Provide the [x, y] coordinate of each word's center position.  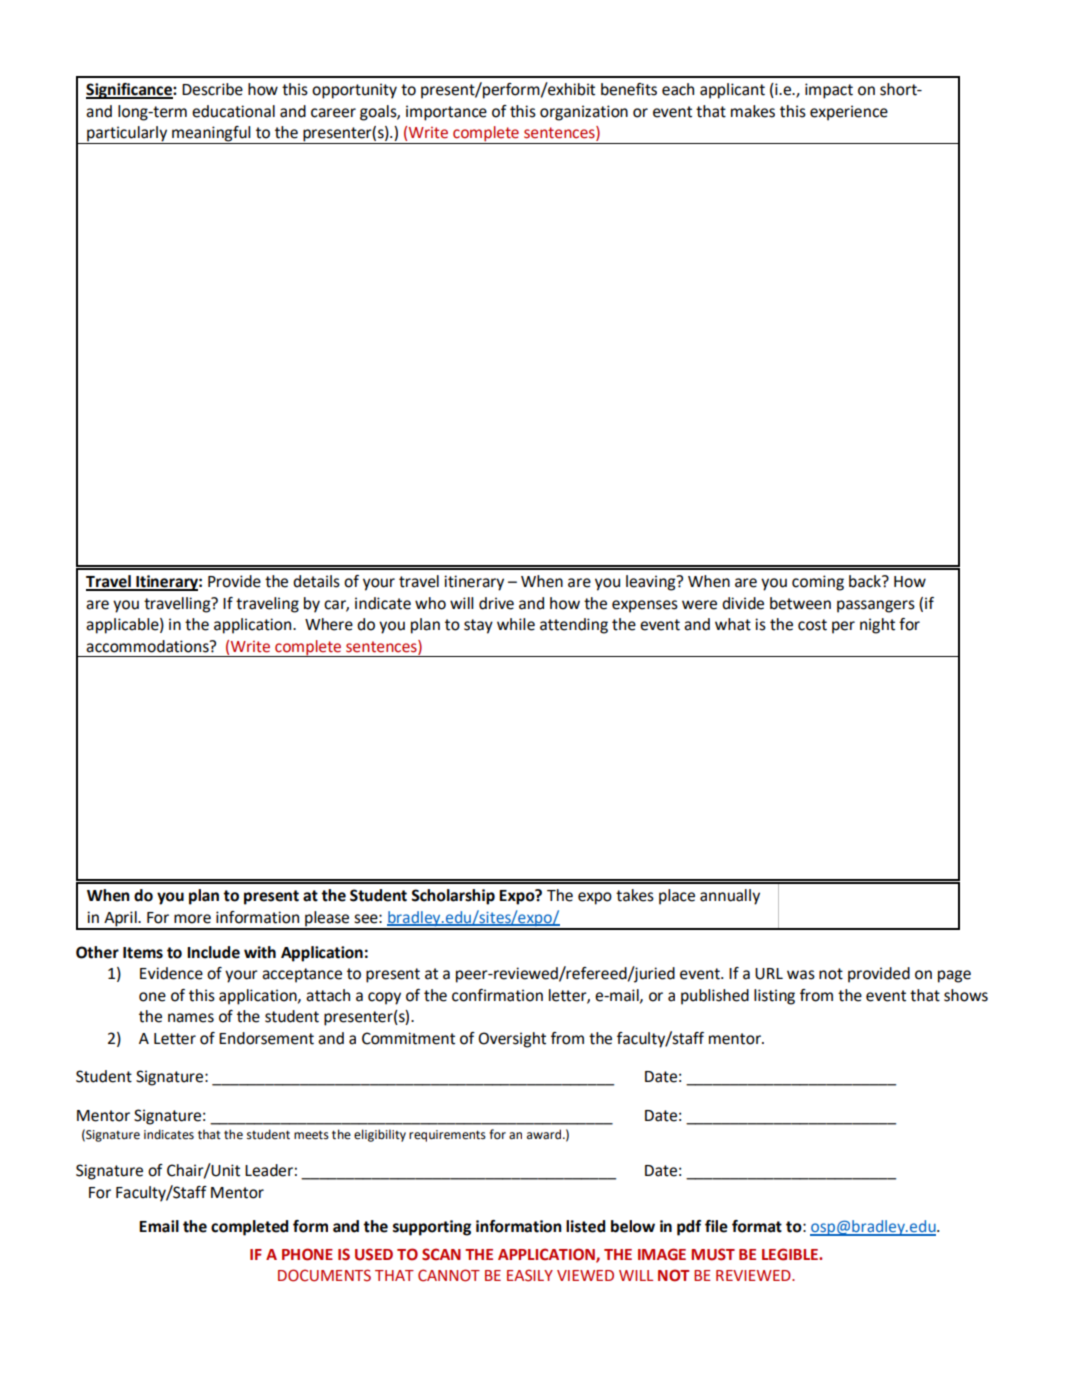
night [877, 626]
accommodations [148, 646]
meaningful [211, 135]
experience [849, 113]
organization [584, 113]
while [516, 624]
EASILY [530, 1275]
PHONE [307, 1254]
